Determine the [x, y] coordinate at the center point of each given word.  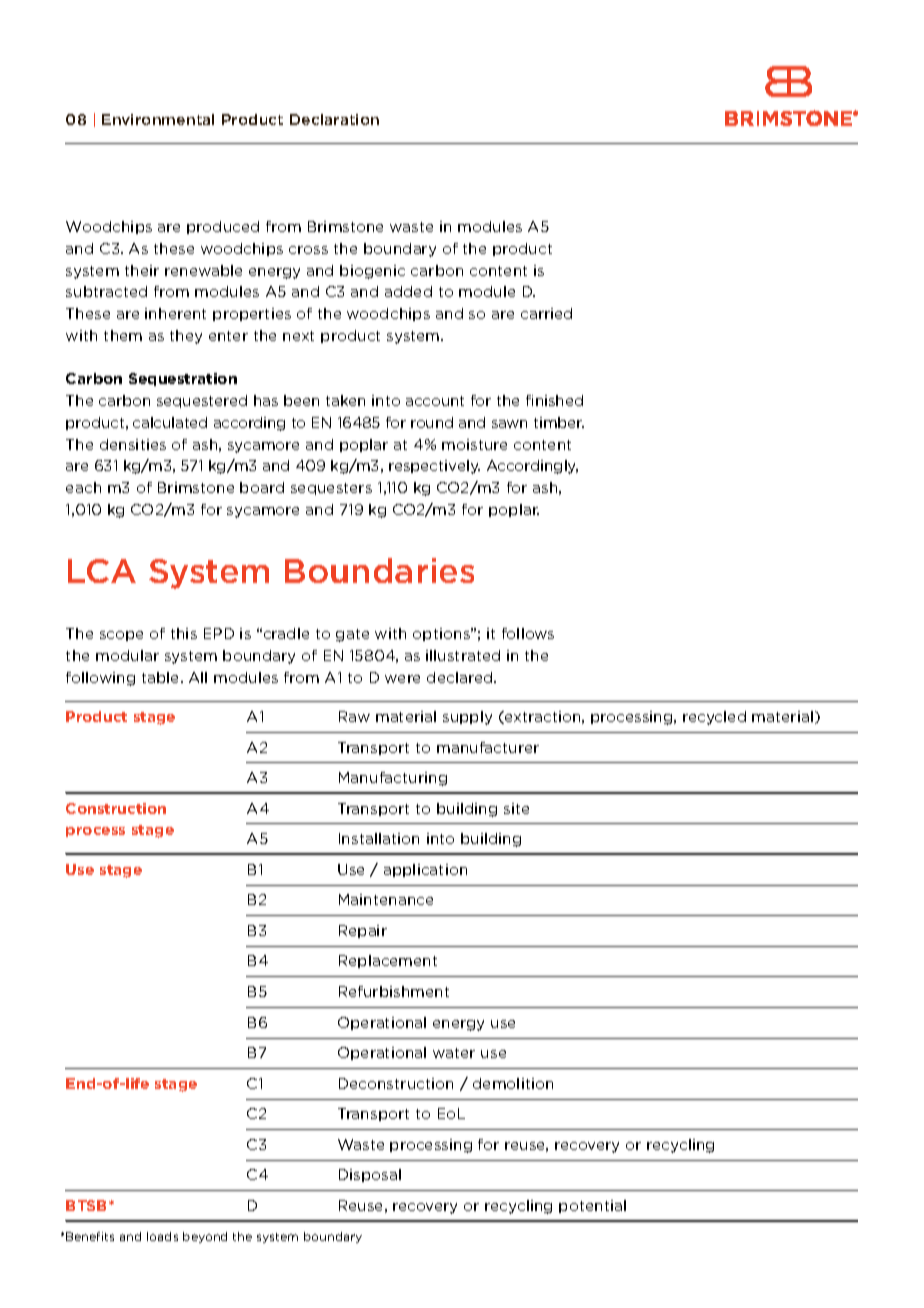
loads [162, 1236]
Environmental [158, 119]
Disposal [370, 1175]
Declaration [334, 119]
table [162, 677]
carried [546, 313]
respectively [434, 467]
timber [559, 422]
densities [133, 444]
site [516, 808]
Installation [379, 838]
